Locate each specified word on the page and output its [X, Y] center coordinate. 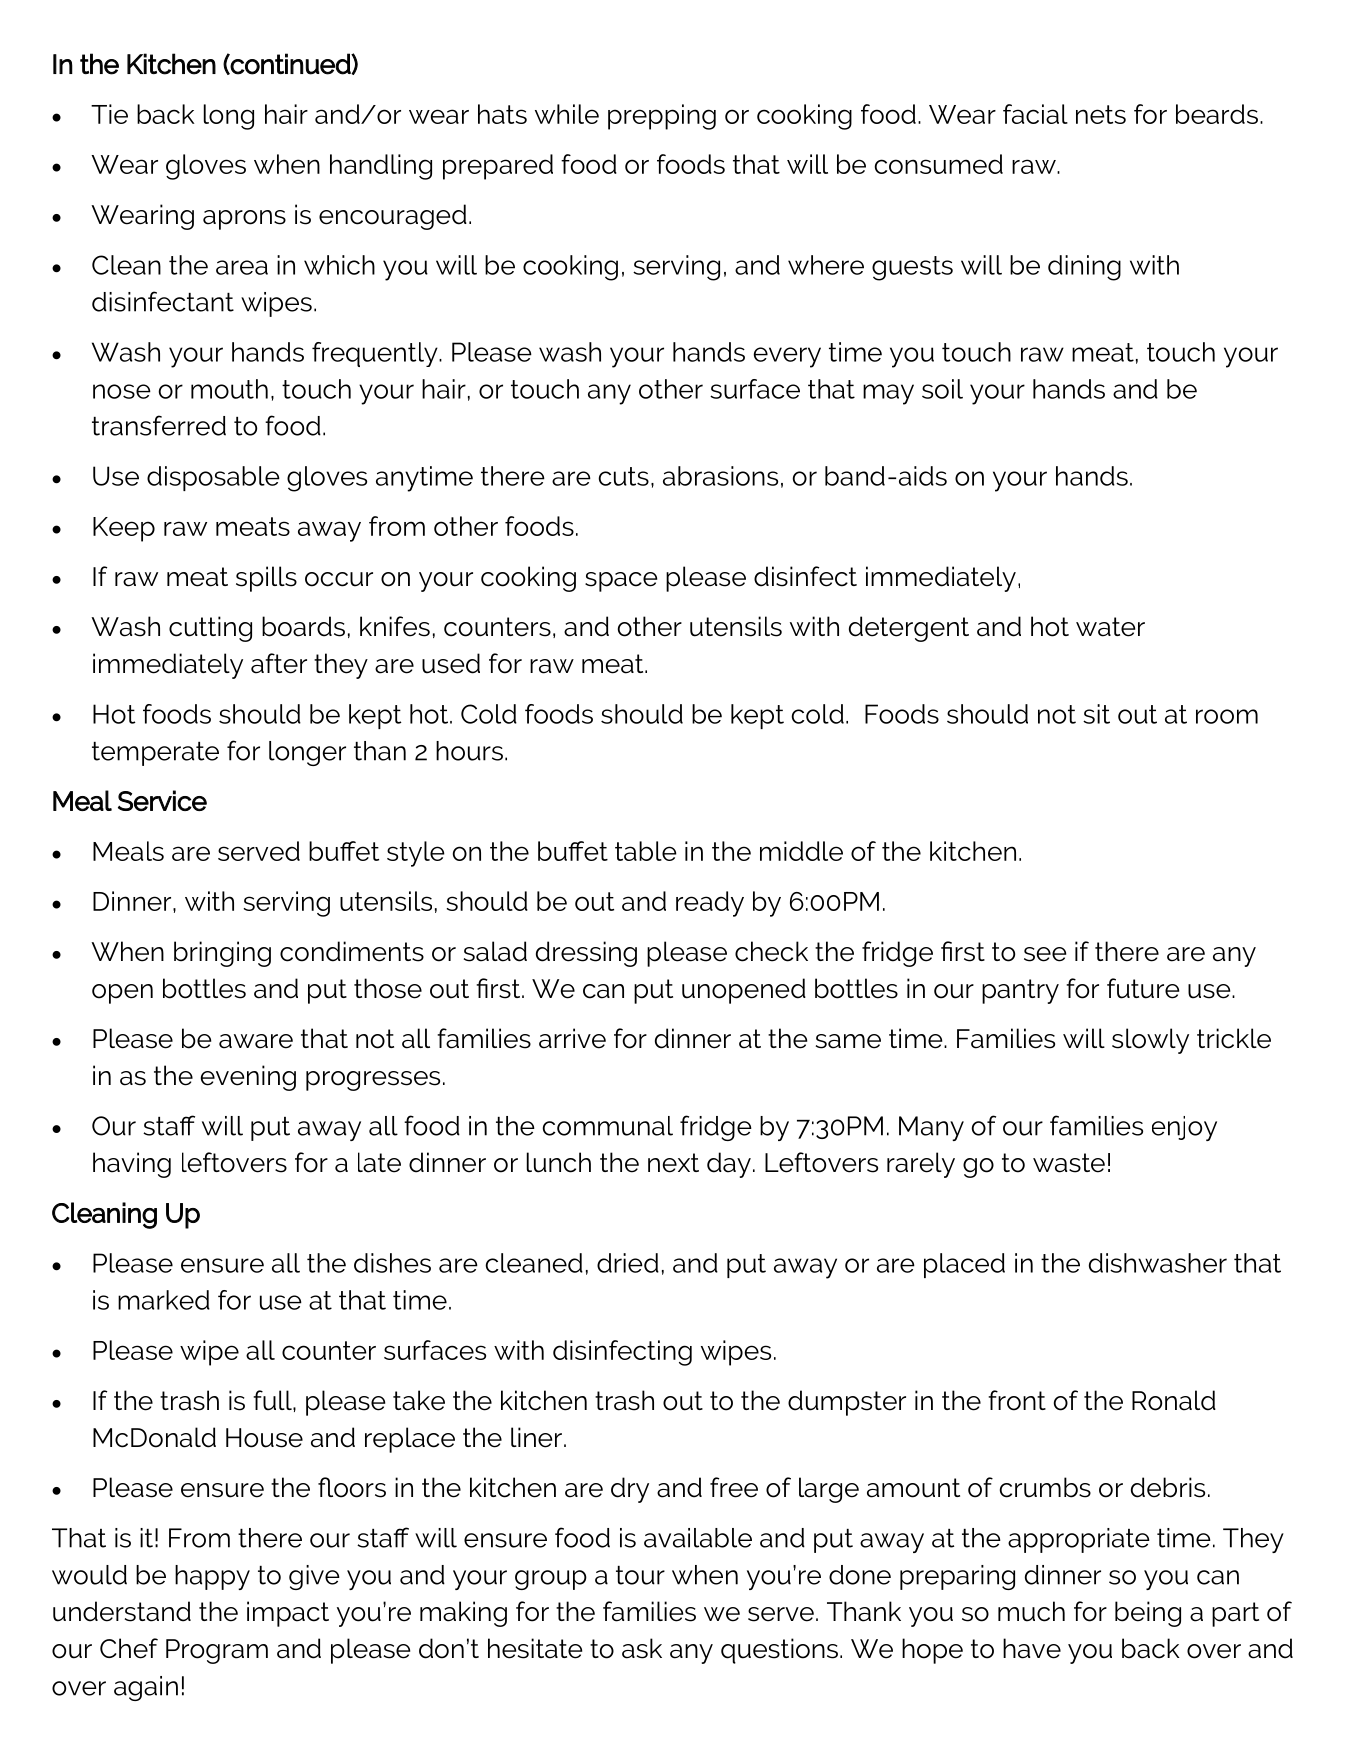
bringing [222, 954]
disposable [213, 478]
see [1045, 954]
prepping [662, 117]
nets [1101, 114]
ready [710, 904]
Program [217, 1651]
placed [964, 1265]
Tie [109, 114]
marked [164, 1300]
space [621, 582]
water [1110, 627]
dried [628, 1263]
